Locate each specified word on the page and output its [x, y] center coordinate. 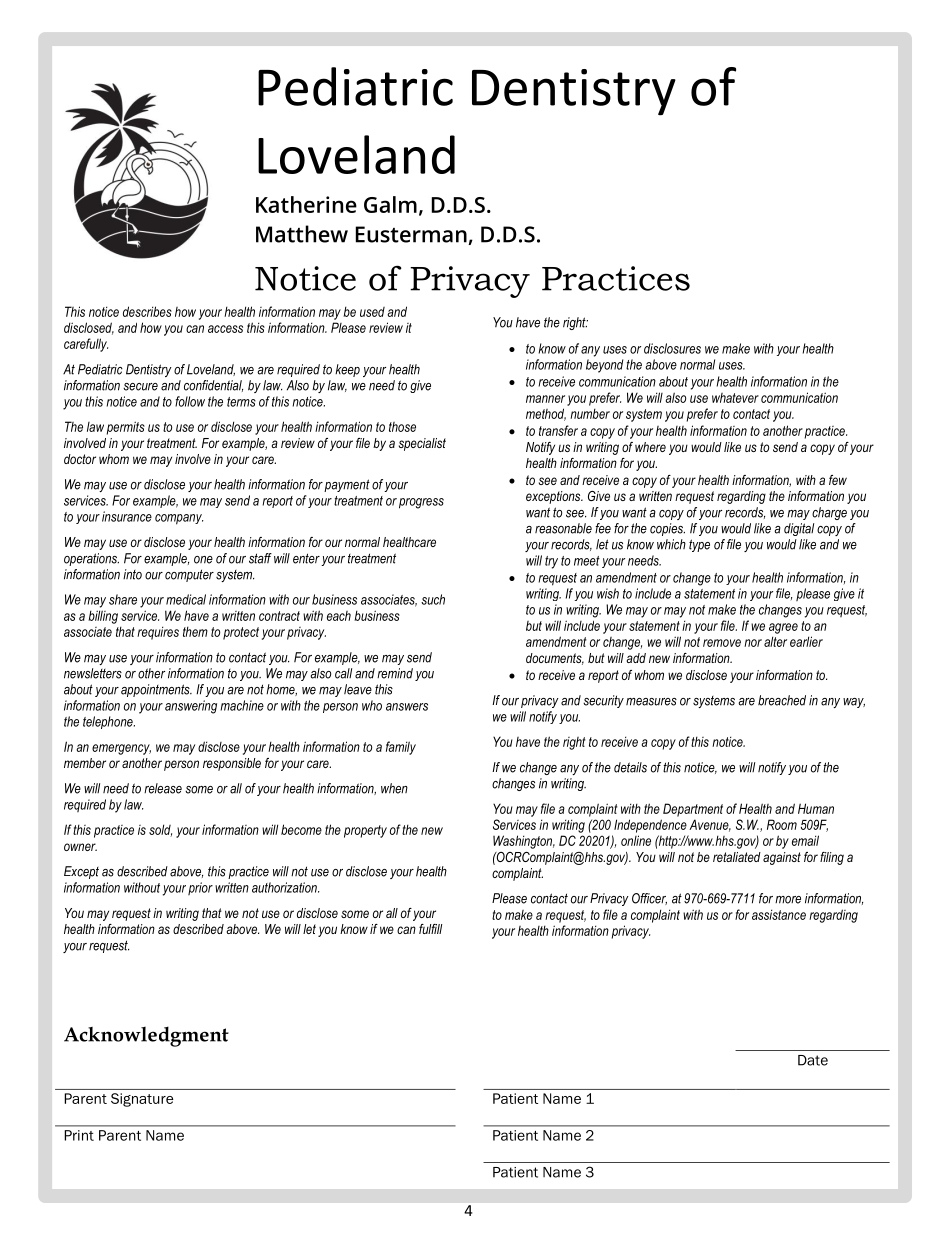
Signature [142, 1100]
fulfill [430, 929]
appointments [156, 690]
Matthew [302, 234]
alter [775, 641]
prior [200, 888]
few [838, 480]
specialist [422, 444]
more [788, 900]
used [372, 312]
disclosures [672, 348]
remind [395, 673]
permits [126, 428]
